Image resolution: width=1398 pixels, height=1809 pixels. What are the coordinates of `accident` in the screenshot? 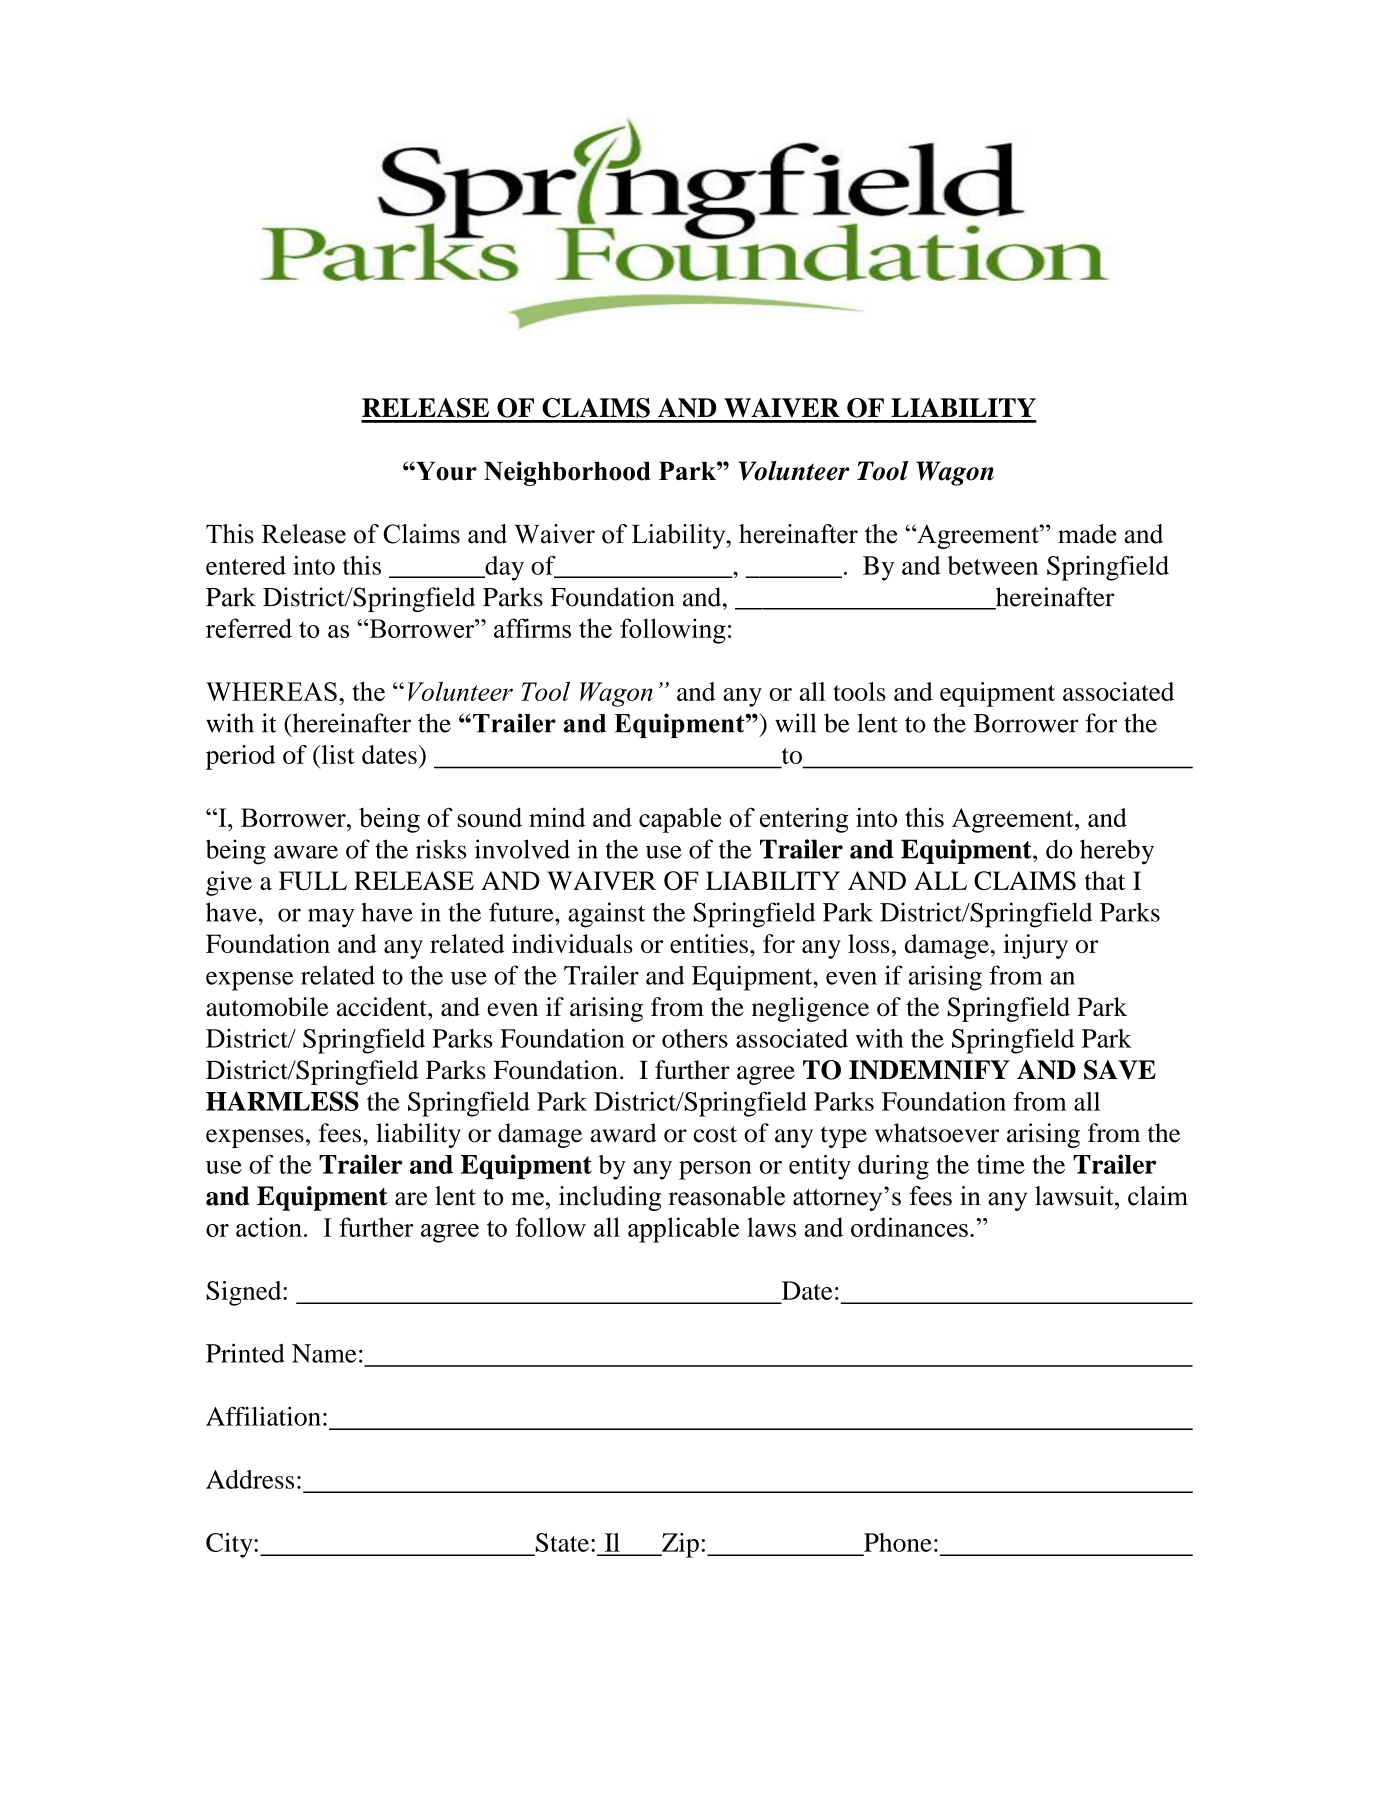 It's located at (383, 1007).
